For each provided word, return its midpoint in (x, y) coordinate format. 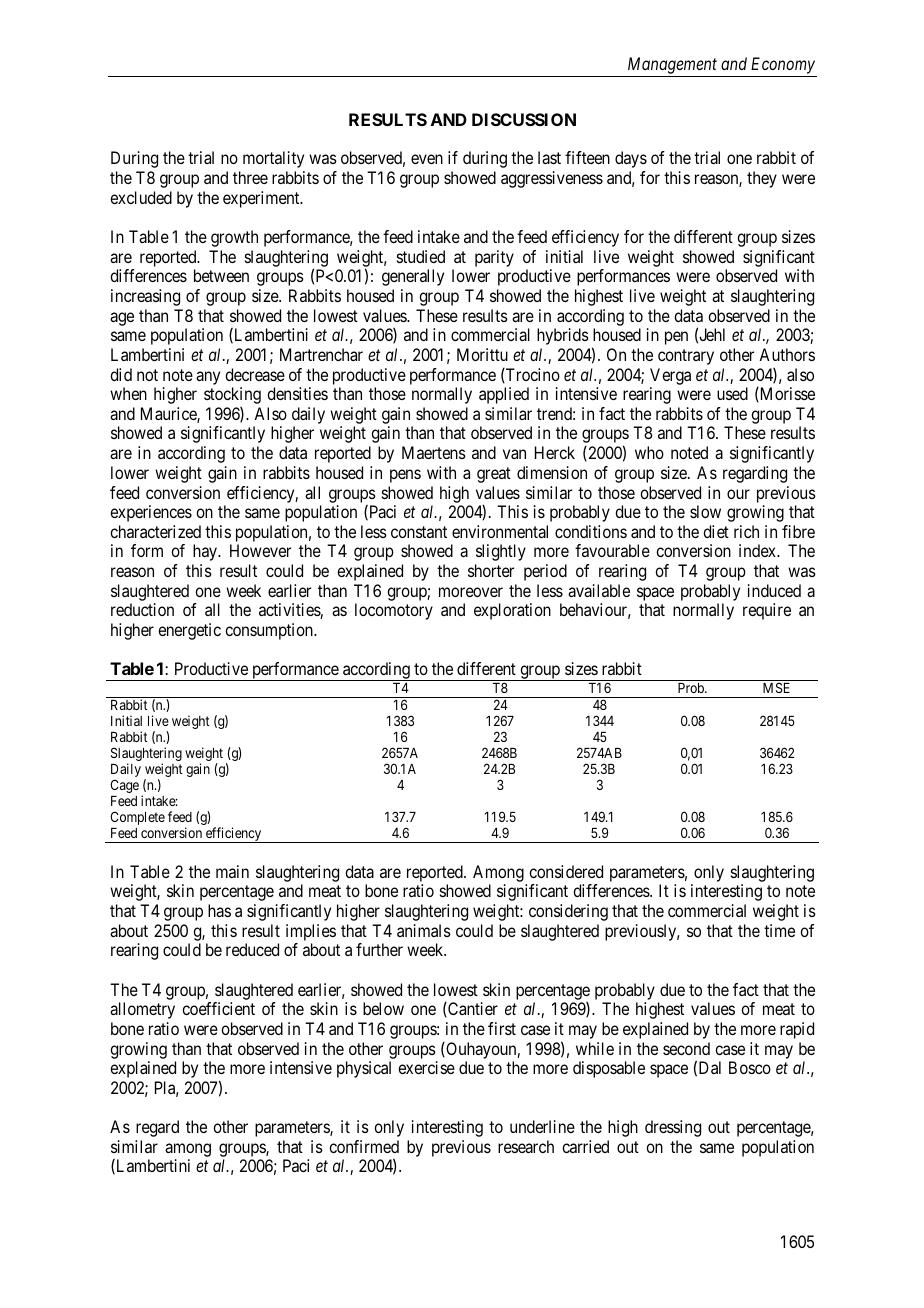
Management (672, 65)
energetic (189, 631)
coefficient (218, 1008)
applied (504, 395)
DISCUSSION (524, 119)
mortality (273, 159)
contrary (686, 357)
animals (424, 930)
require (767, 611)
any (208, 378)
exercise (426, 1067)
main (232, 871)
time (779, 930)
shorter (491, 570)
